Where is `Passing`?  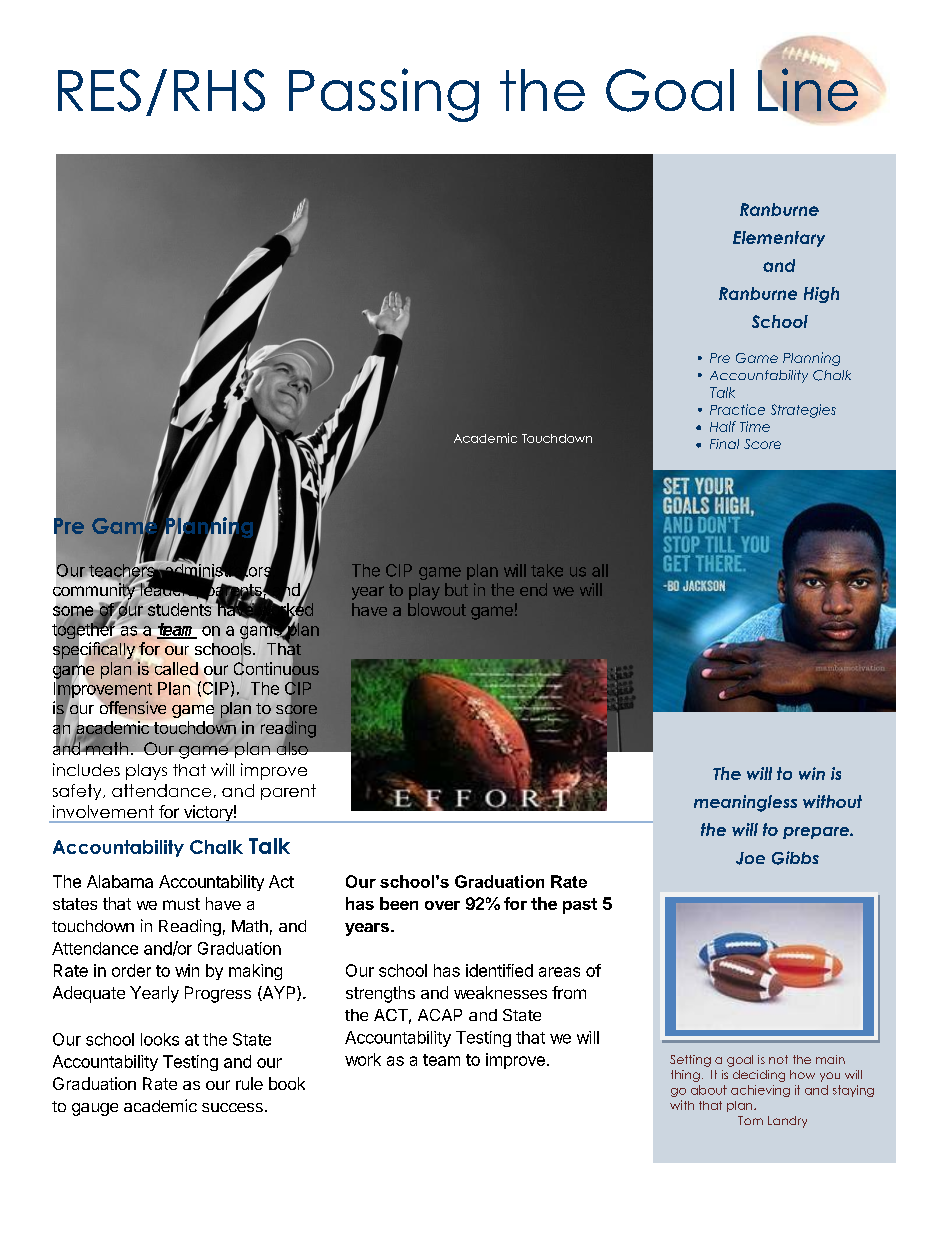 Passing is located at coordinates (384, 95).
